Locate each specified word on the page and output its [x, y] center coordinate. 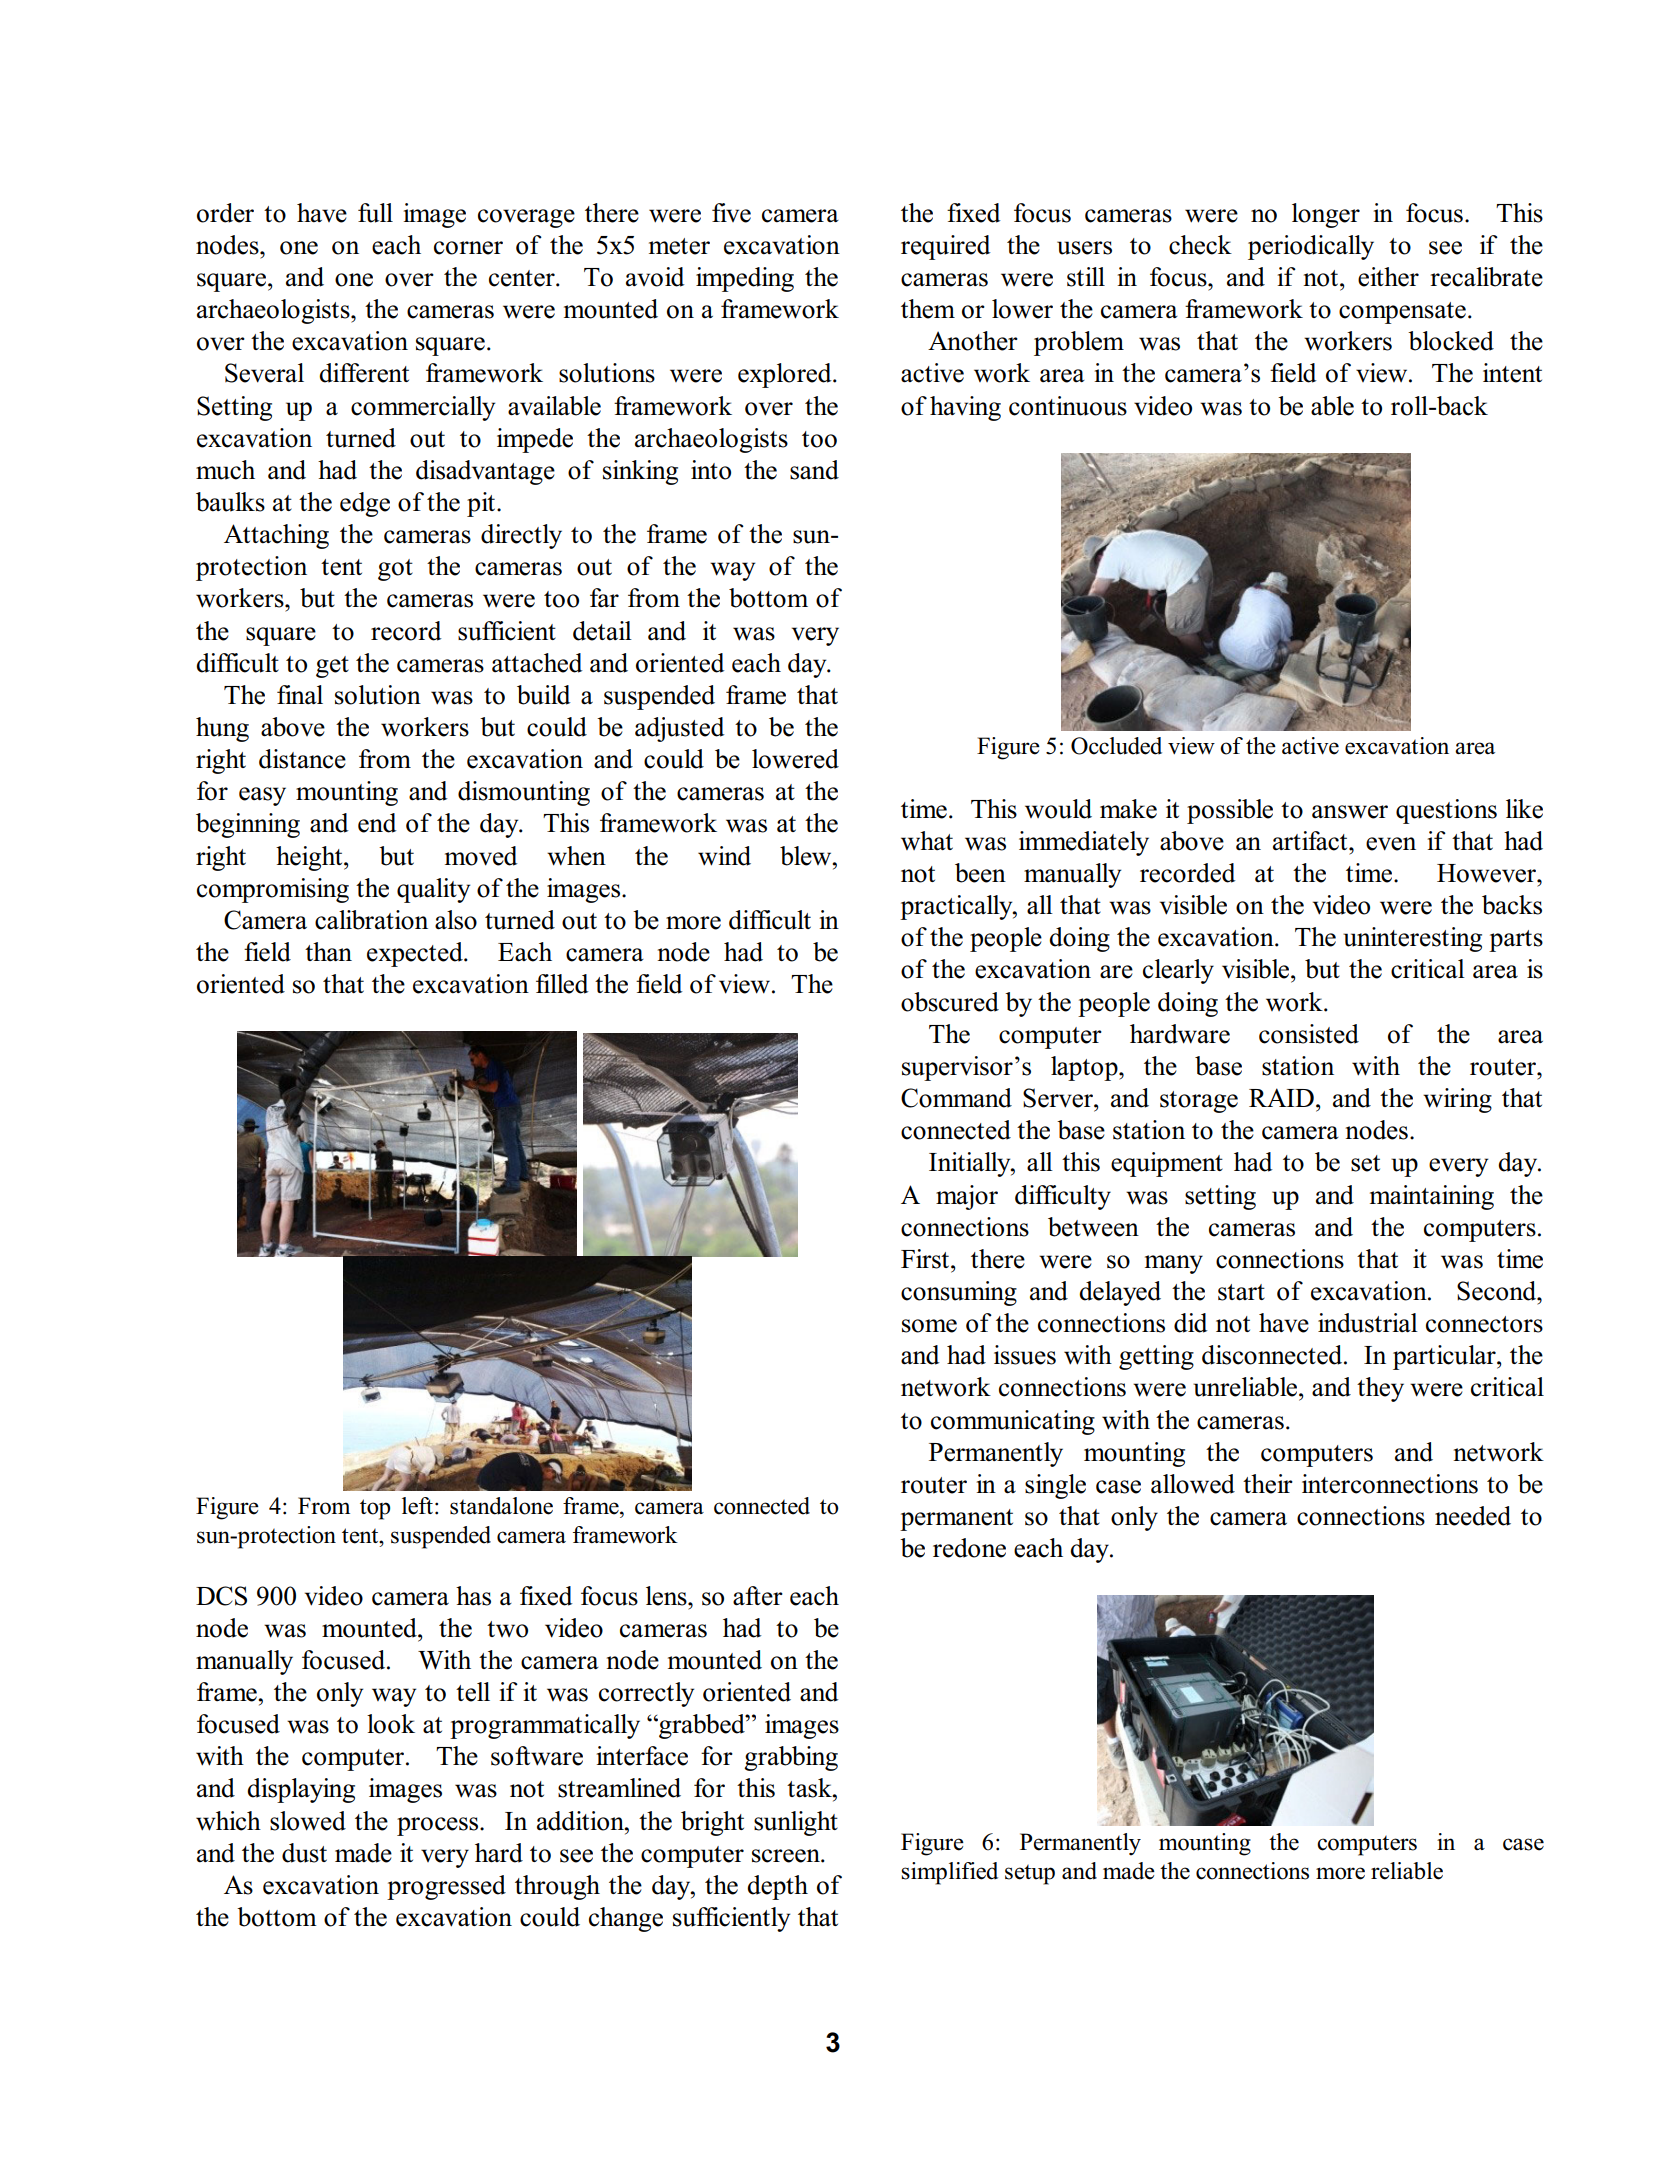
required [946, 247]
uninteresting [1412, 939]
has [473, 1596]
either [1388, 277]
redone [969, 1548]
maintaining [1432, 1197]
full [375, 213]
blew [807, 856]
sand [814, 470]
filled [562, 984]
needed [1473, 1516]
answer [1350, 812]
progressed [446, 1887]
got [395, 570]
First [926, 1259]
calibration [371, 920]
